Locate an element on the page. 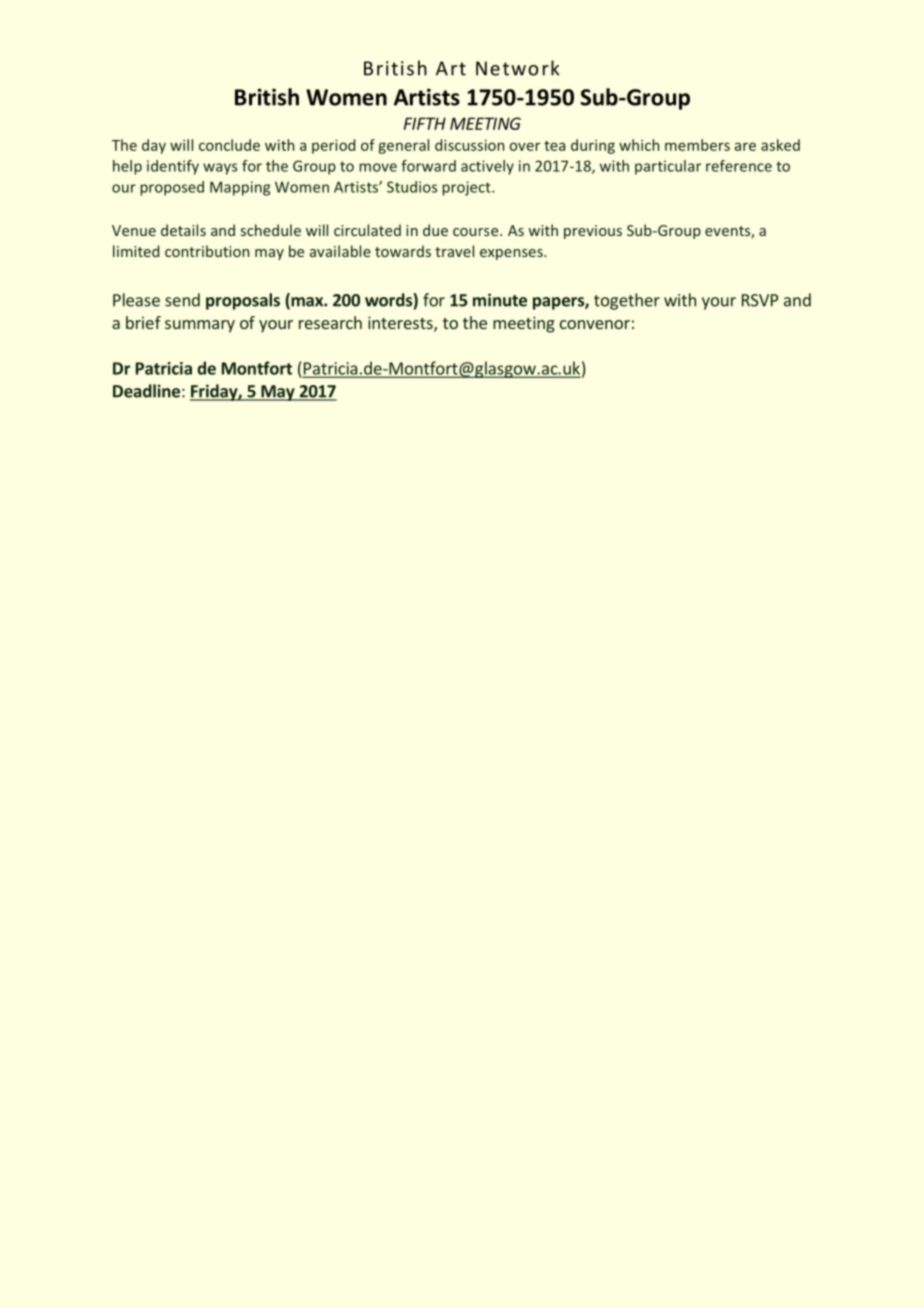 Image resolution: width=924 pixels, height=1308 pixels. interests is located at coordinates (401, 324).
